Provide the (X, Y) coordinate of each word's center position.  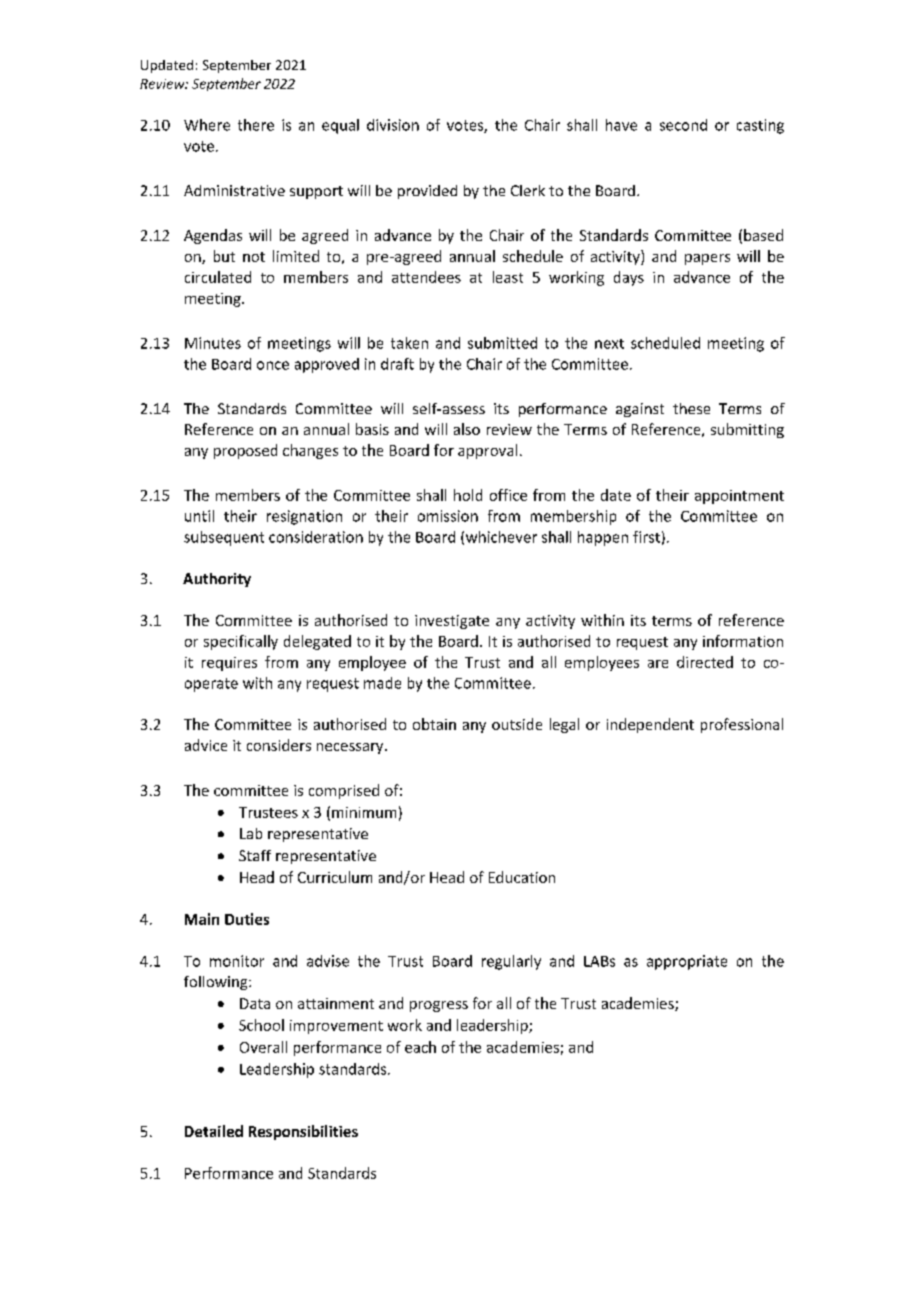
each (420, 1047)
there (256, 125)
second (683, 125)
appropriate (687, 962)
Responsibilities (303, 1132)
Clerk (528, 190)
